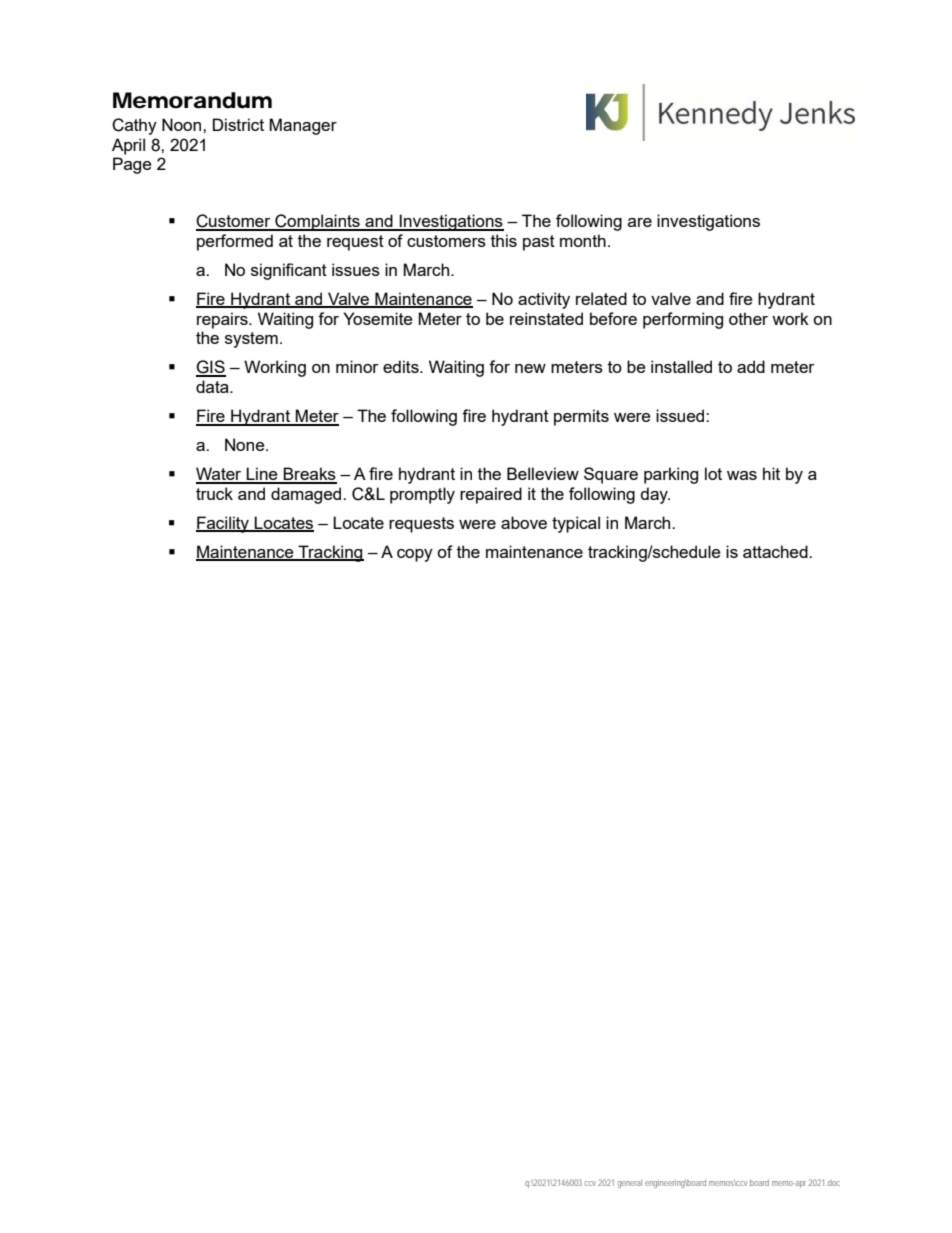 This screenshot has width=952, height=1233. Describe the element at coordinates (630, 1184) in the screenshot. I see `general` at that location.
